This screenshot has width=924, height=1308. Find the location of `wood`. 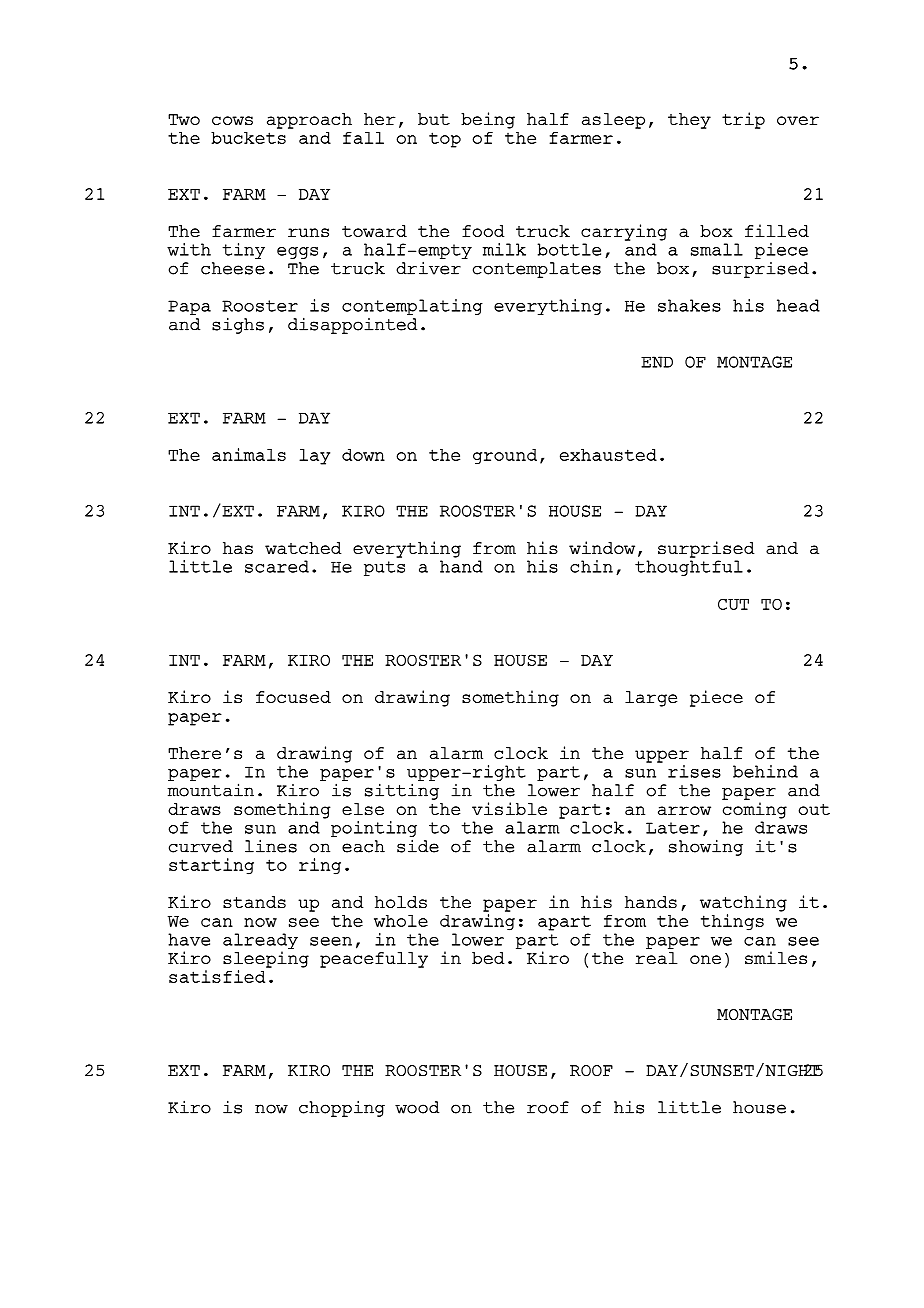

wood is located at coordinates (417, 1107).
